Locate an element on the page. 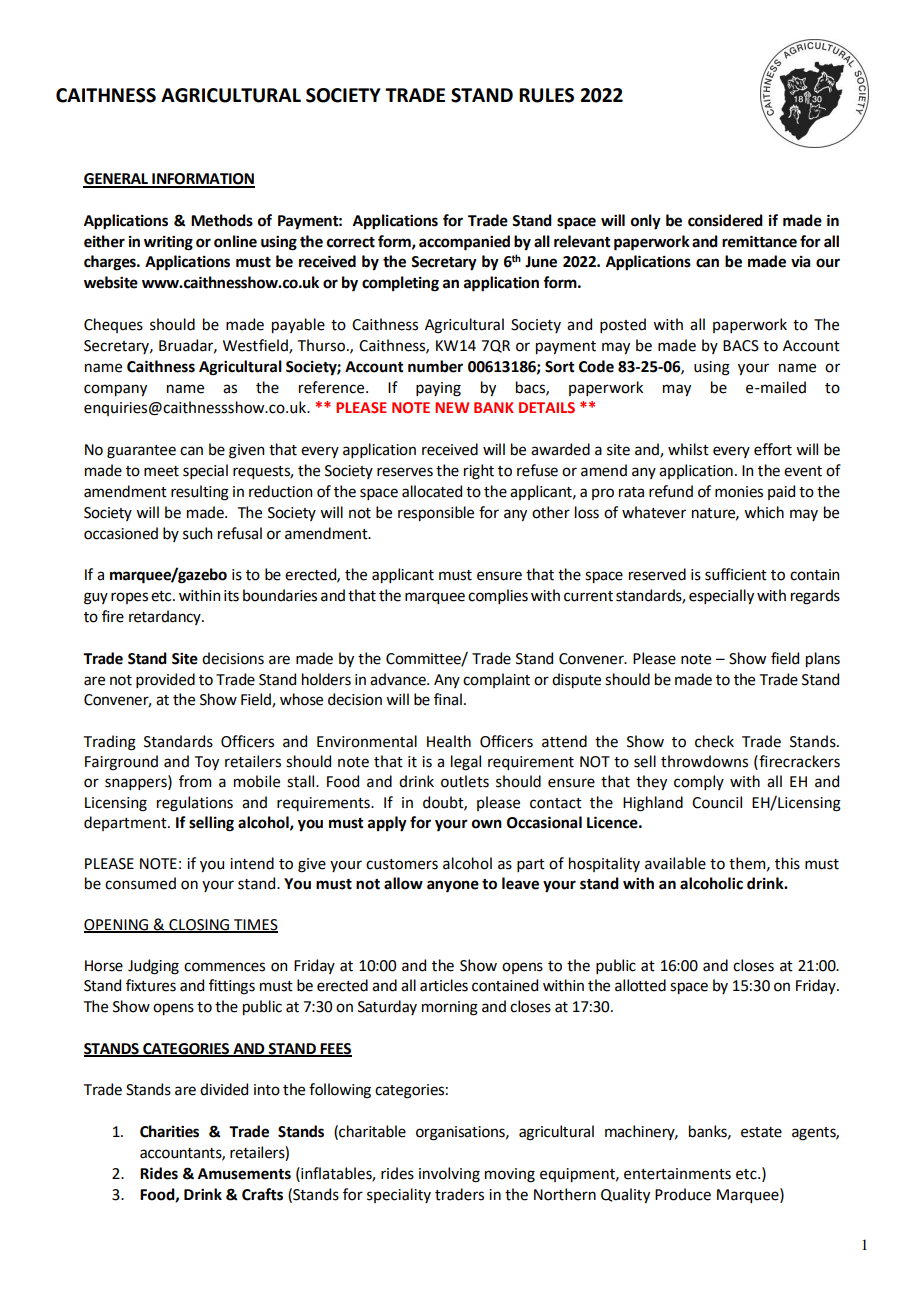  involving is located at coordinates (449, 1175).
